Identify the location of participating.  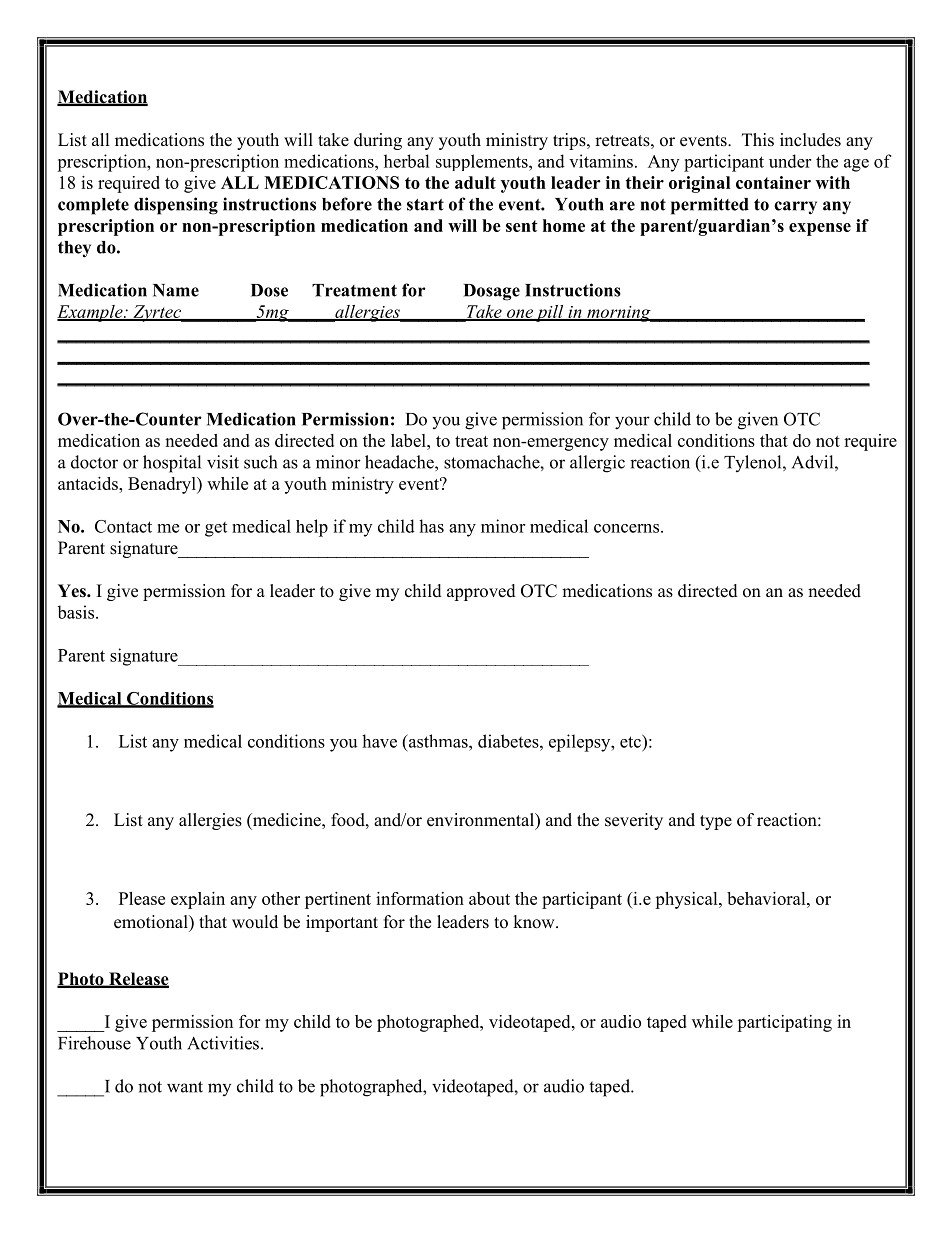
(784, 1023).
